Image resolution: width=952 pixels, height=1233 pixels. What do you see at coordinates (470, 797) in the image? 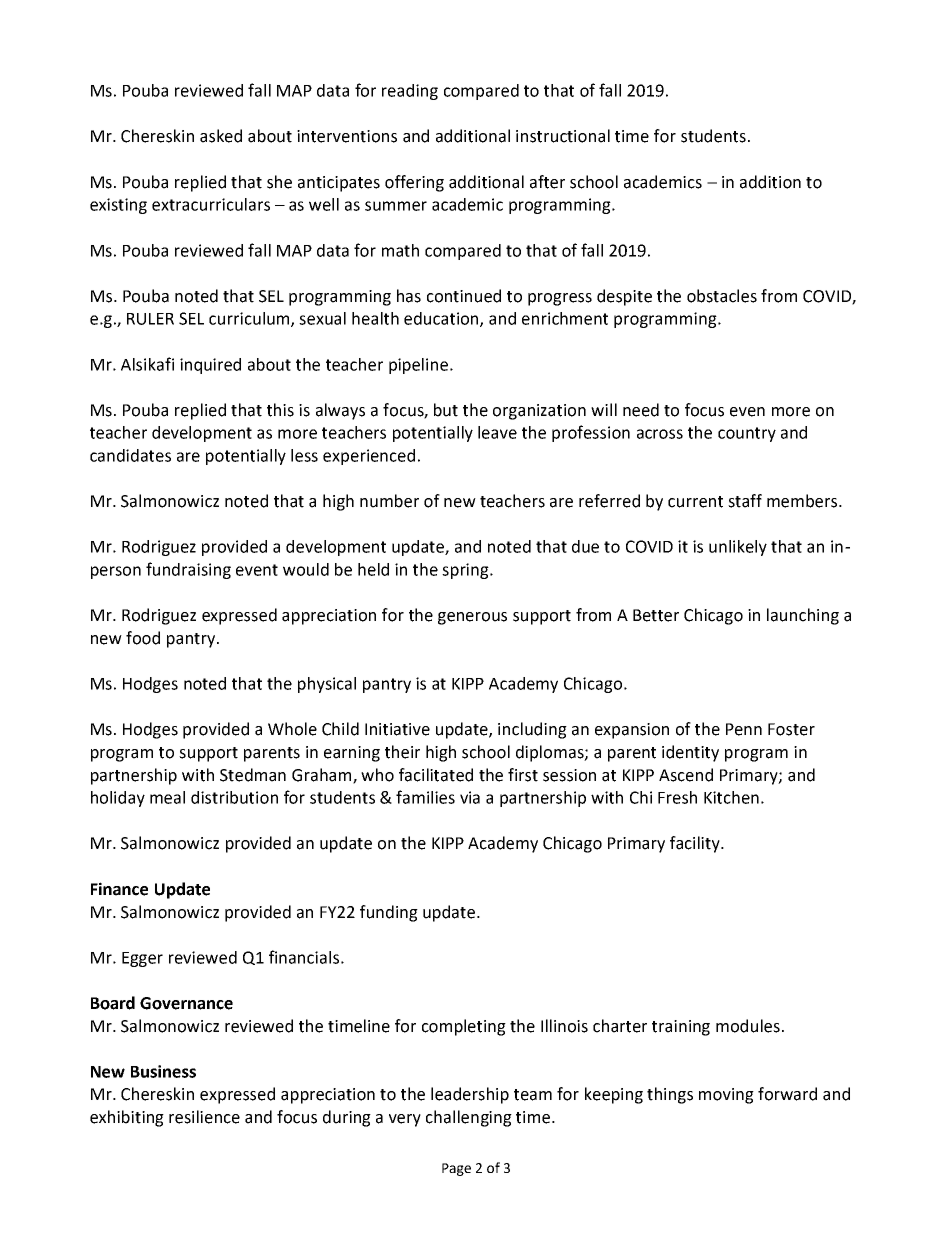
I see `via` at bounding box center [470, 797].
